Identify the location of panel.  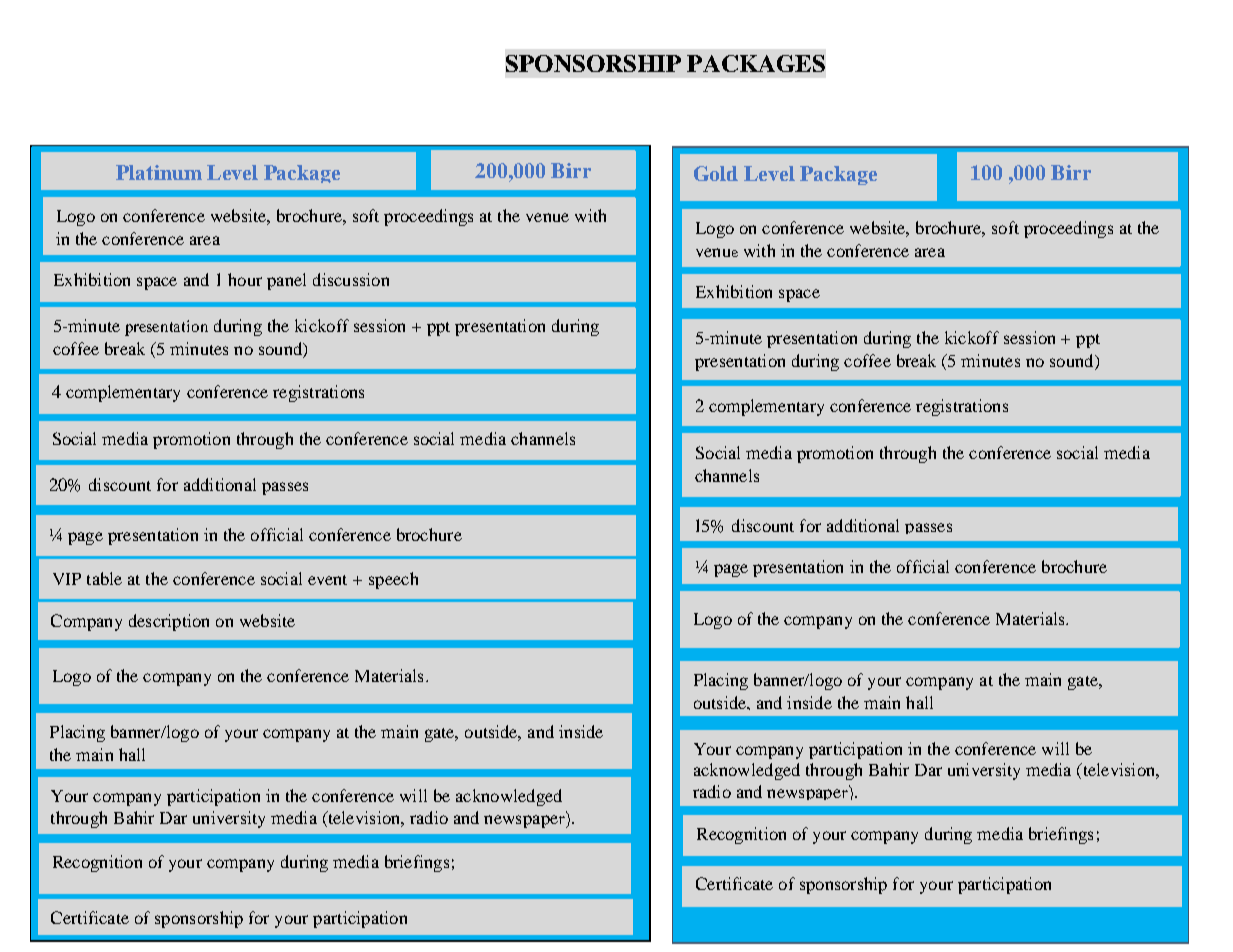
(286, 281).
